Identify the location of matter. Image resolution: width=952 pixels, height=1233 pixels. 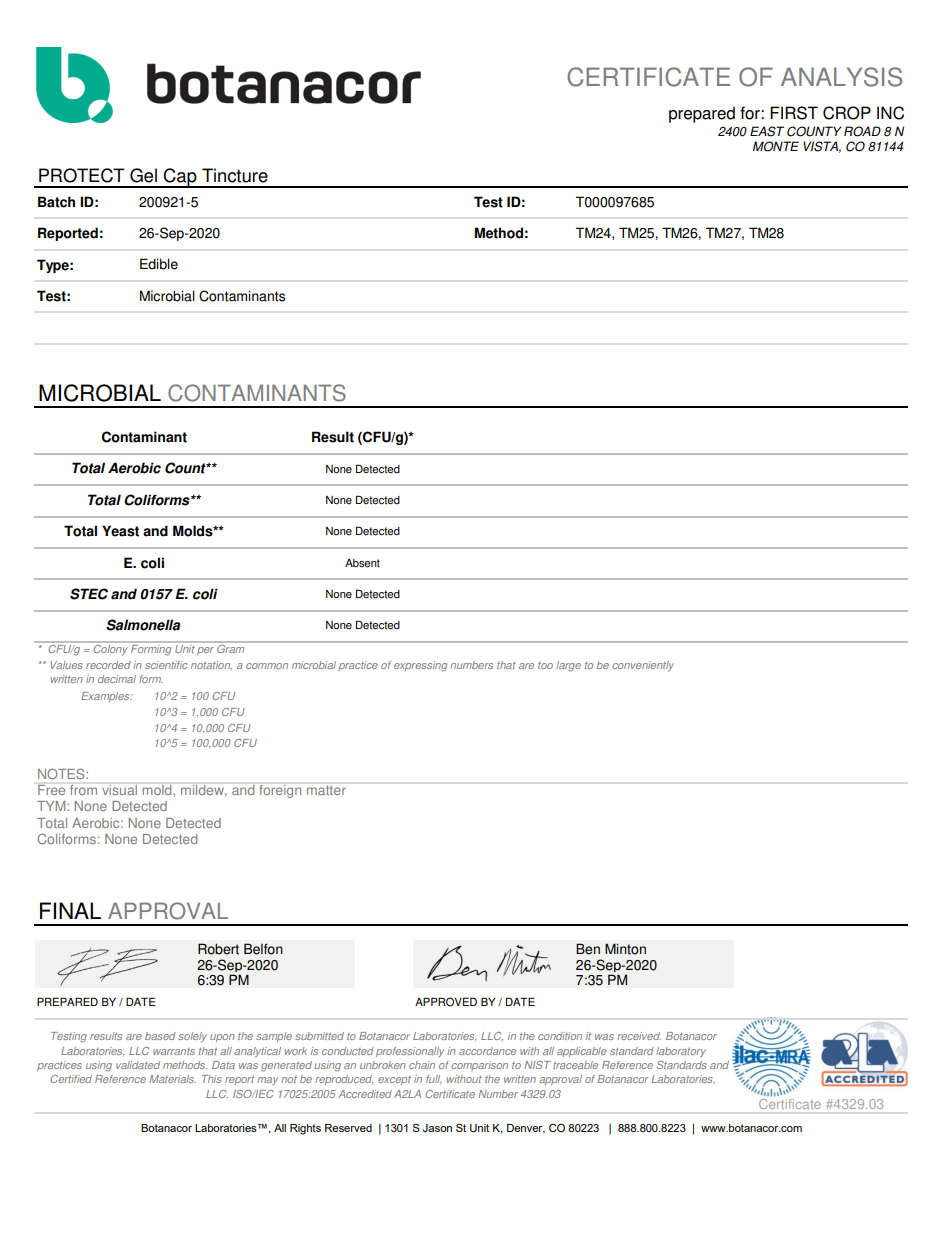
(326, 790).
